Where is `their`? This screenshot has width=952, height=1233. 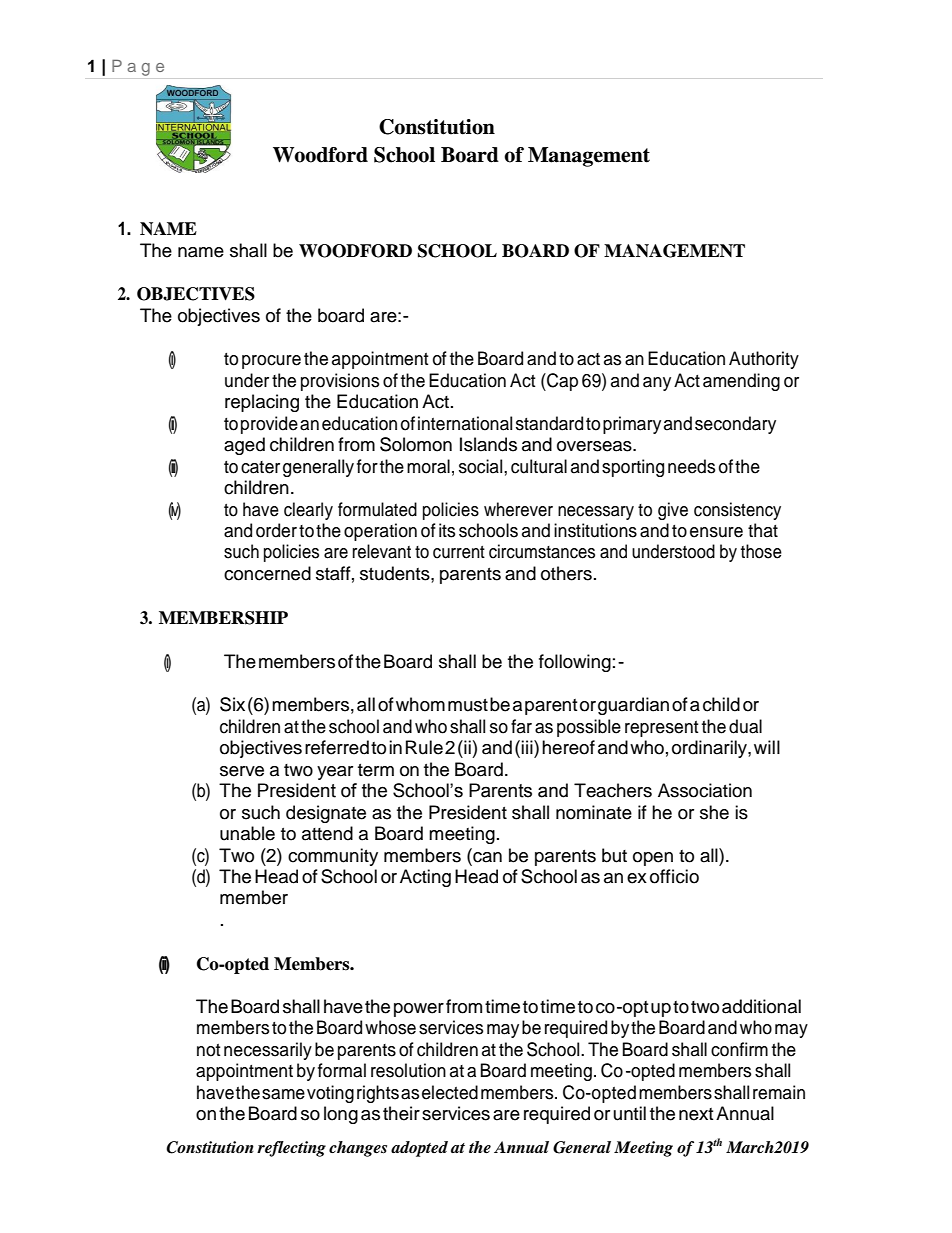
their is located at coordinates (401, 1113).
